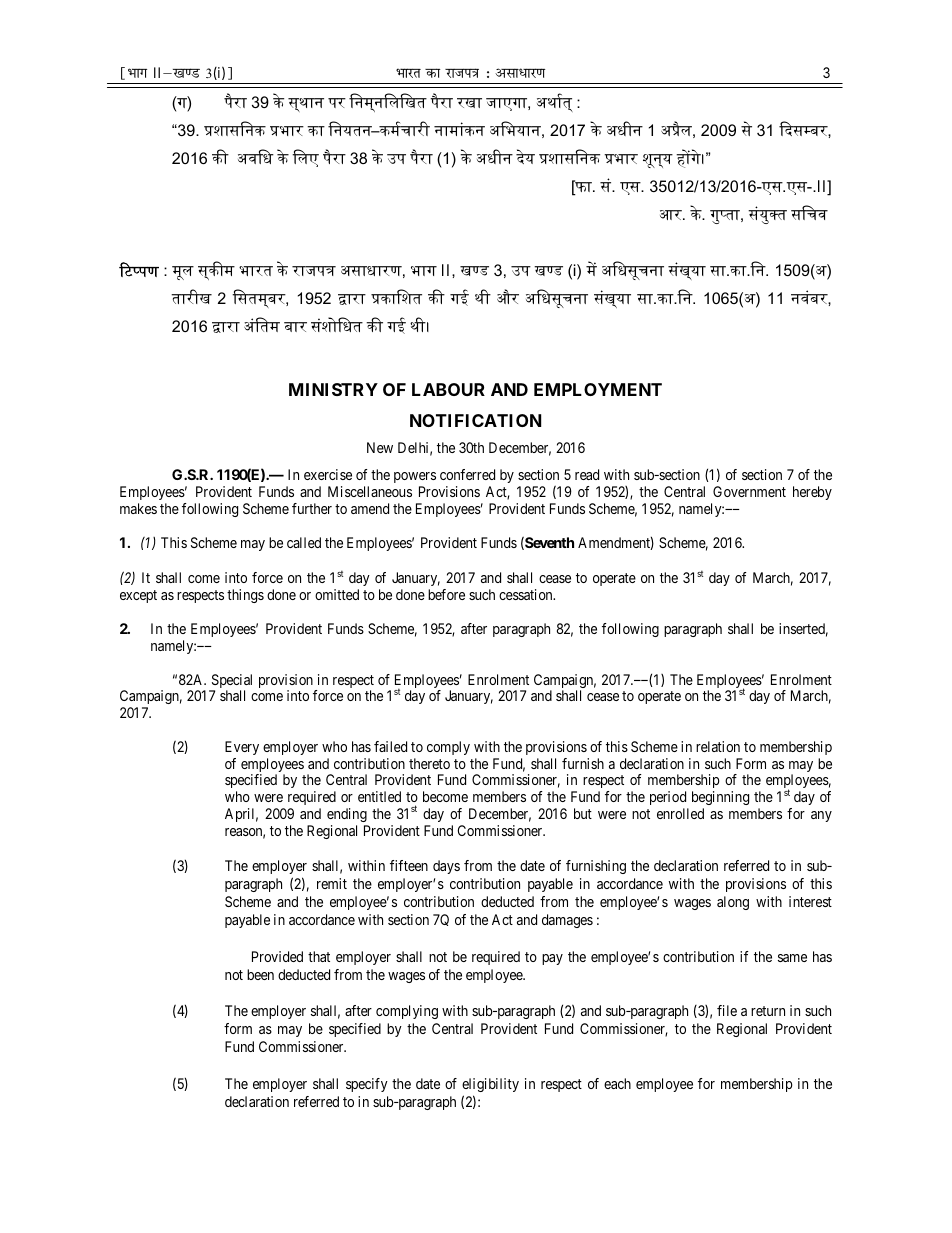  I want to click on thereto, so click(429, 763).
